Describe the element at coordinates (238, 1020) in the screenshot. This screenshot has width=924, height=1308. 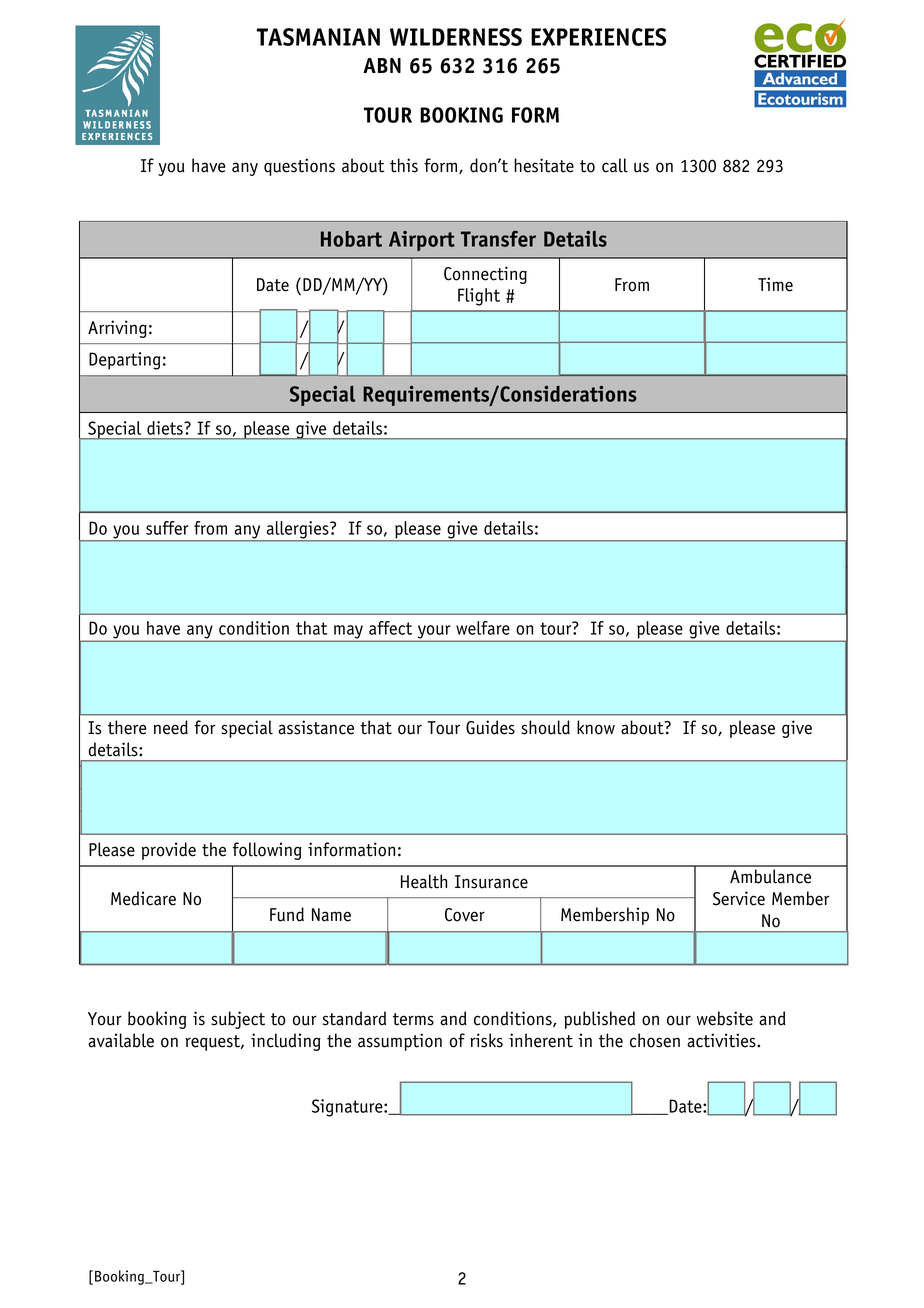
I see `subject` at that location.
